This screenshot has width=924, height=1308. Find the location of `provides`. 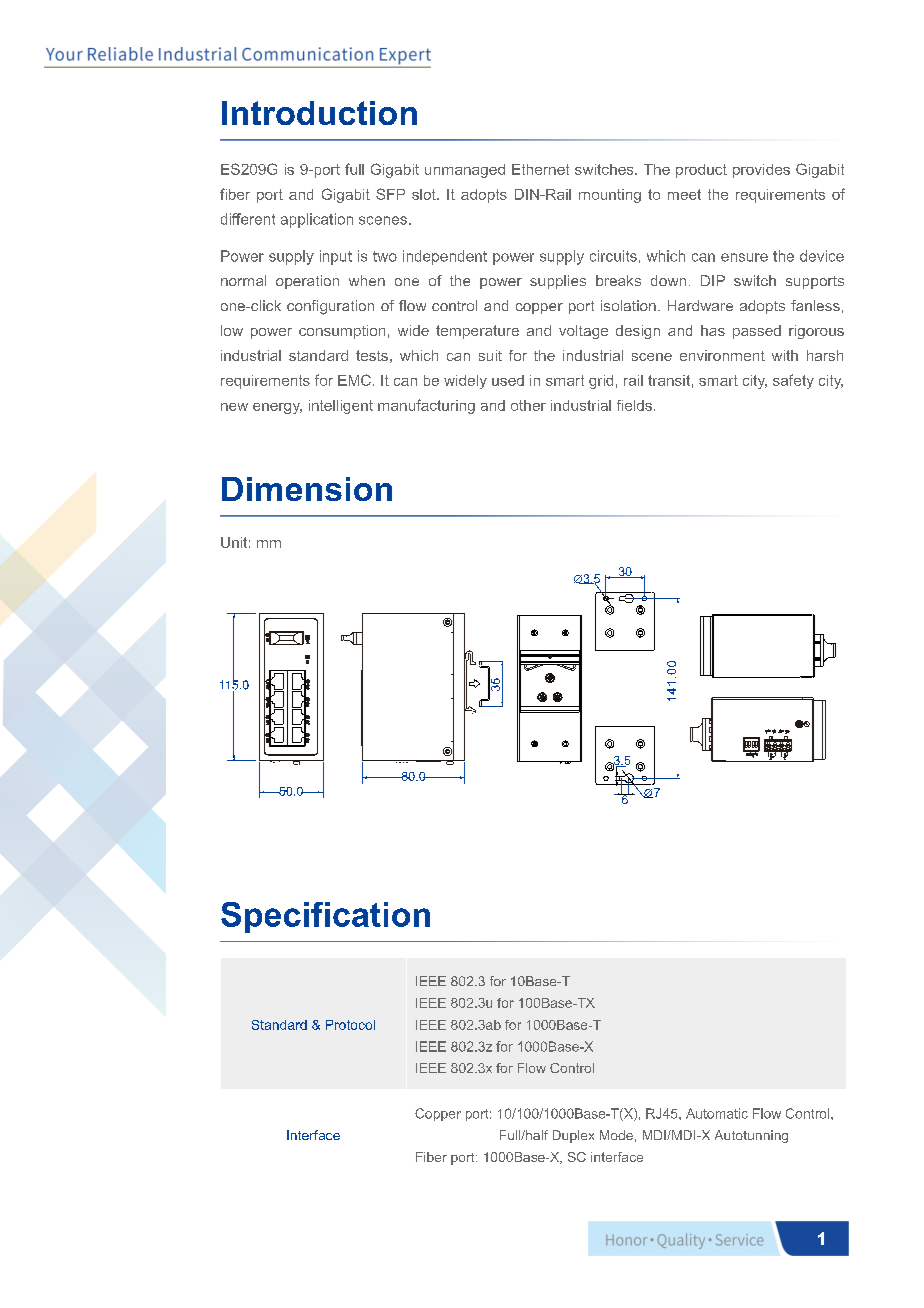

provides is located at coordinates (761, 171).
